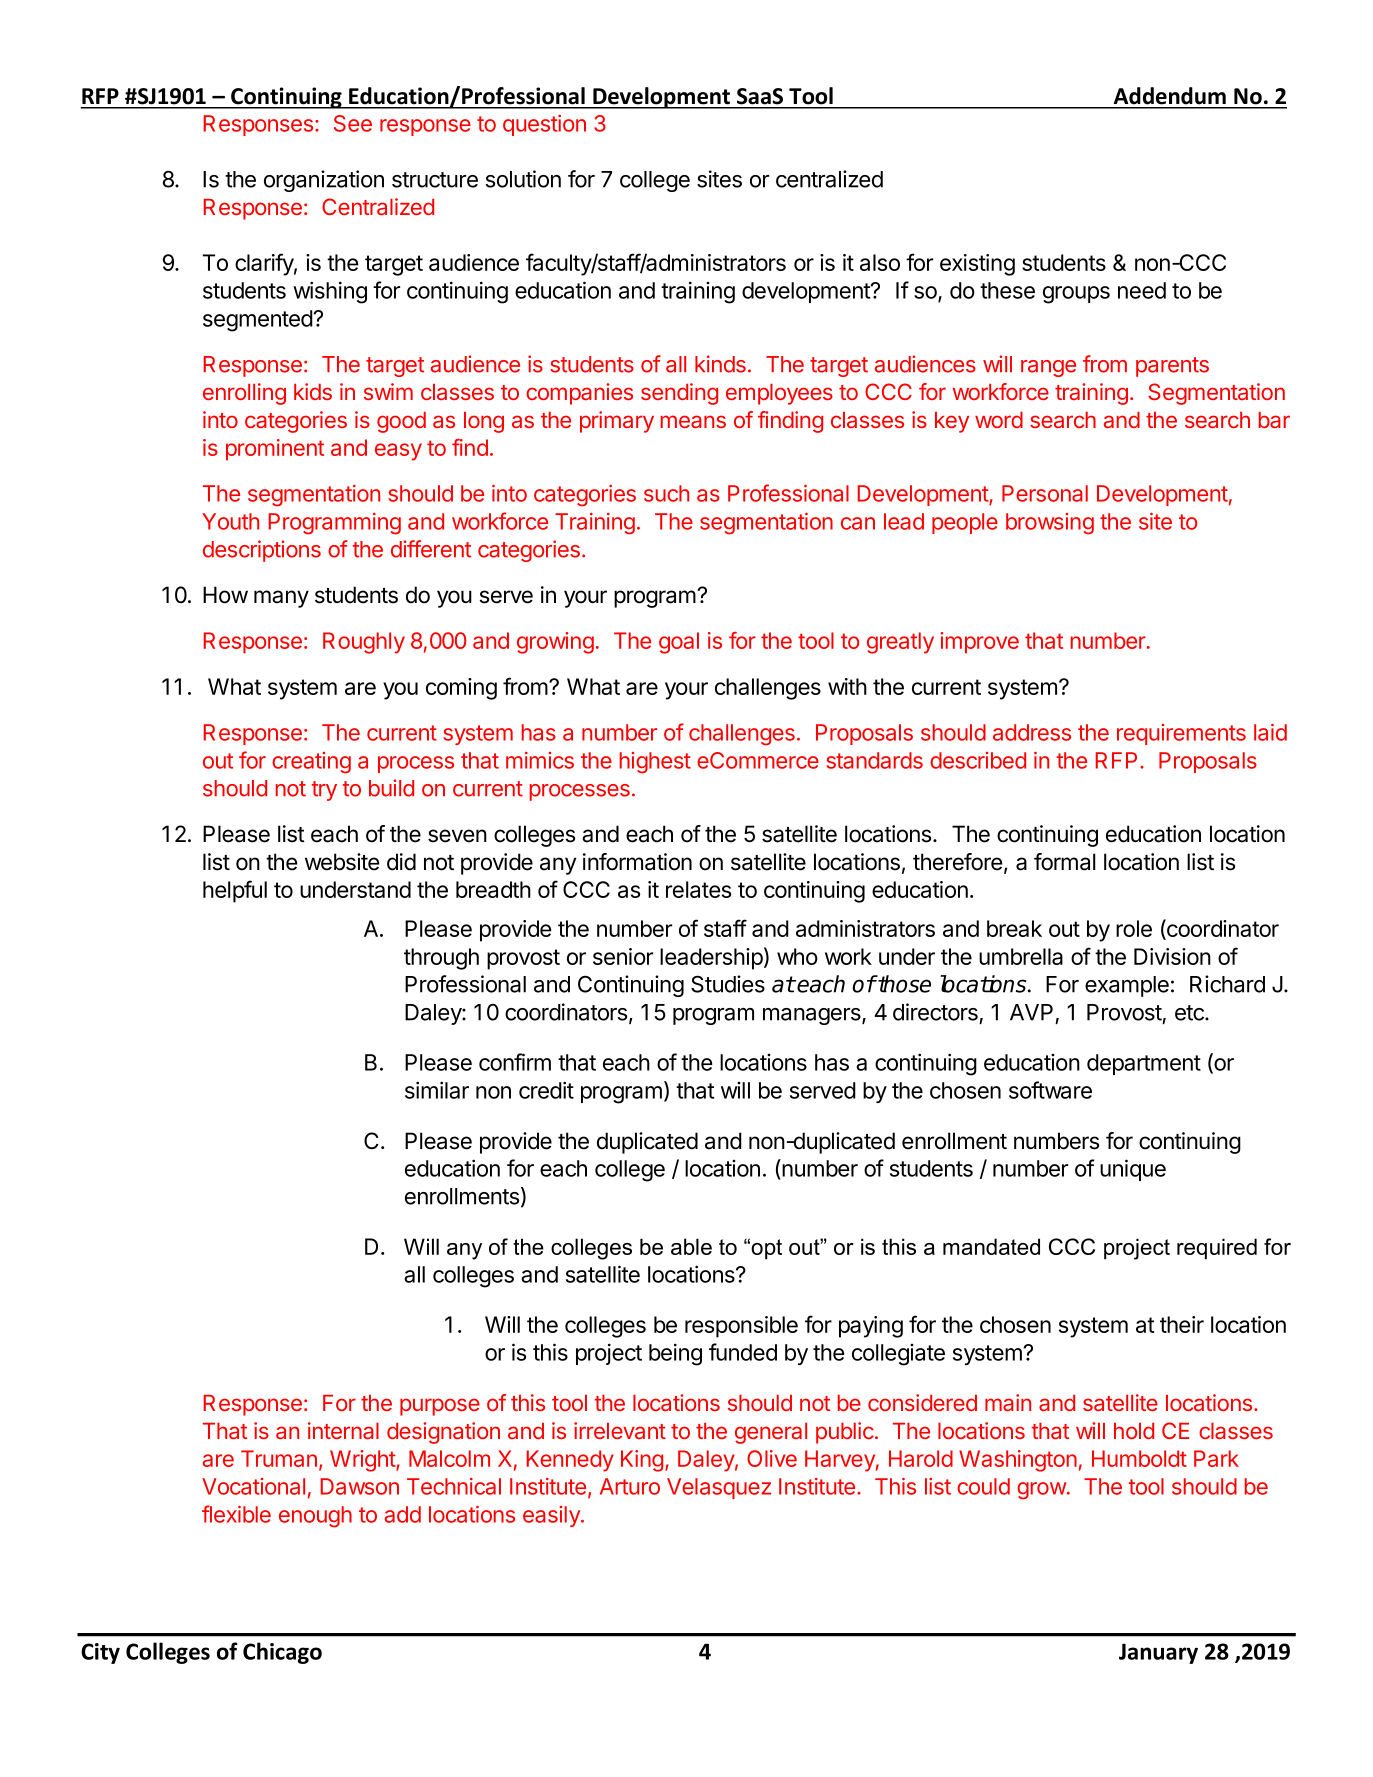 The image size is (1373, 1777). What do you see at coordinates (1045, 493) in the document?
I see `Personal` at bounding box center [1045, 493].
